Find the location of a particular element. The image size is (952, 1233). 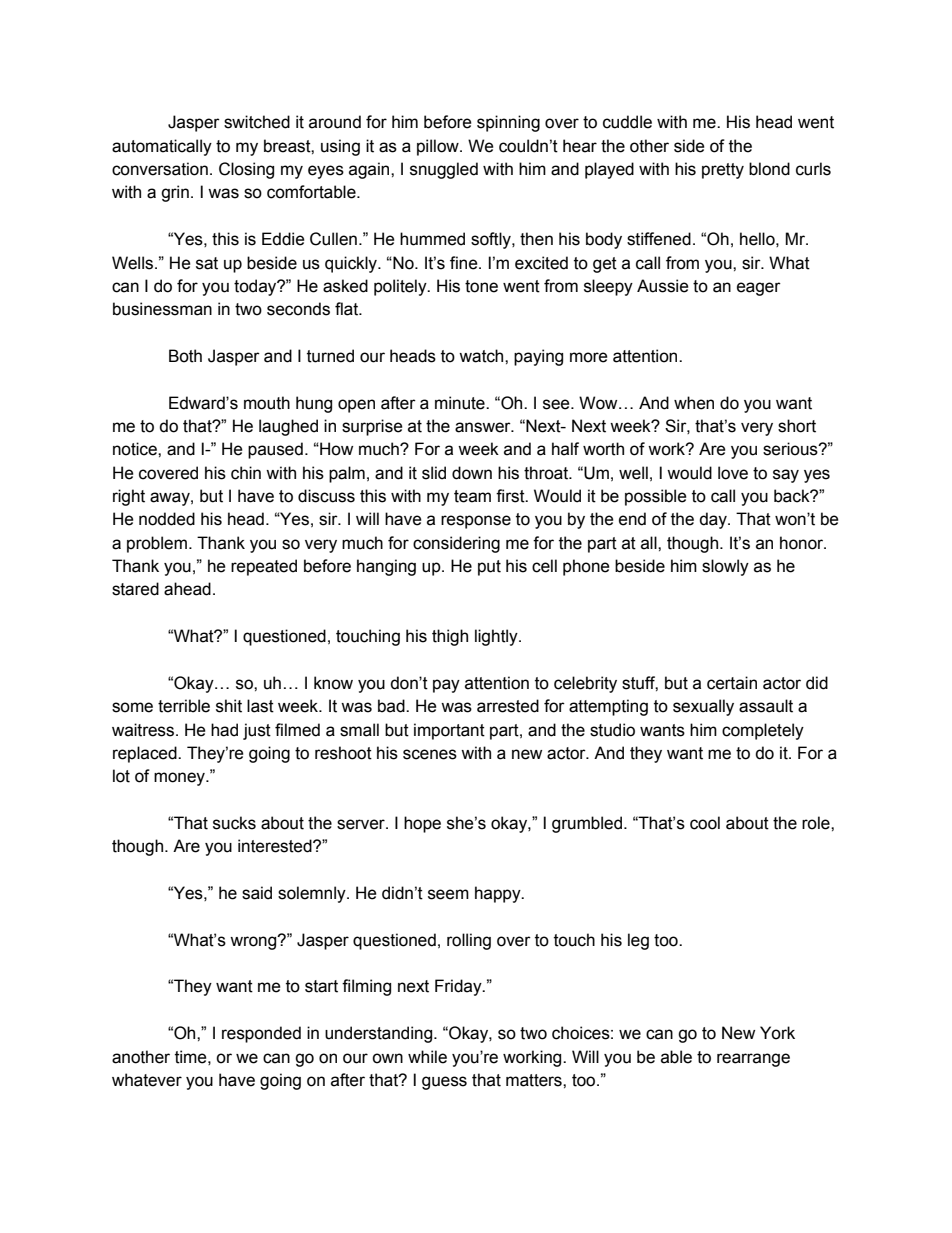

love is located at coordinates (733, 473).
